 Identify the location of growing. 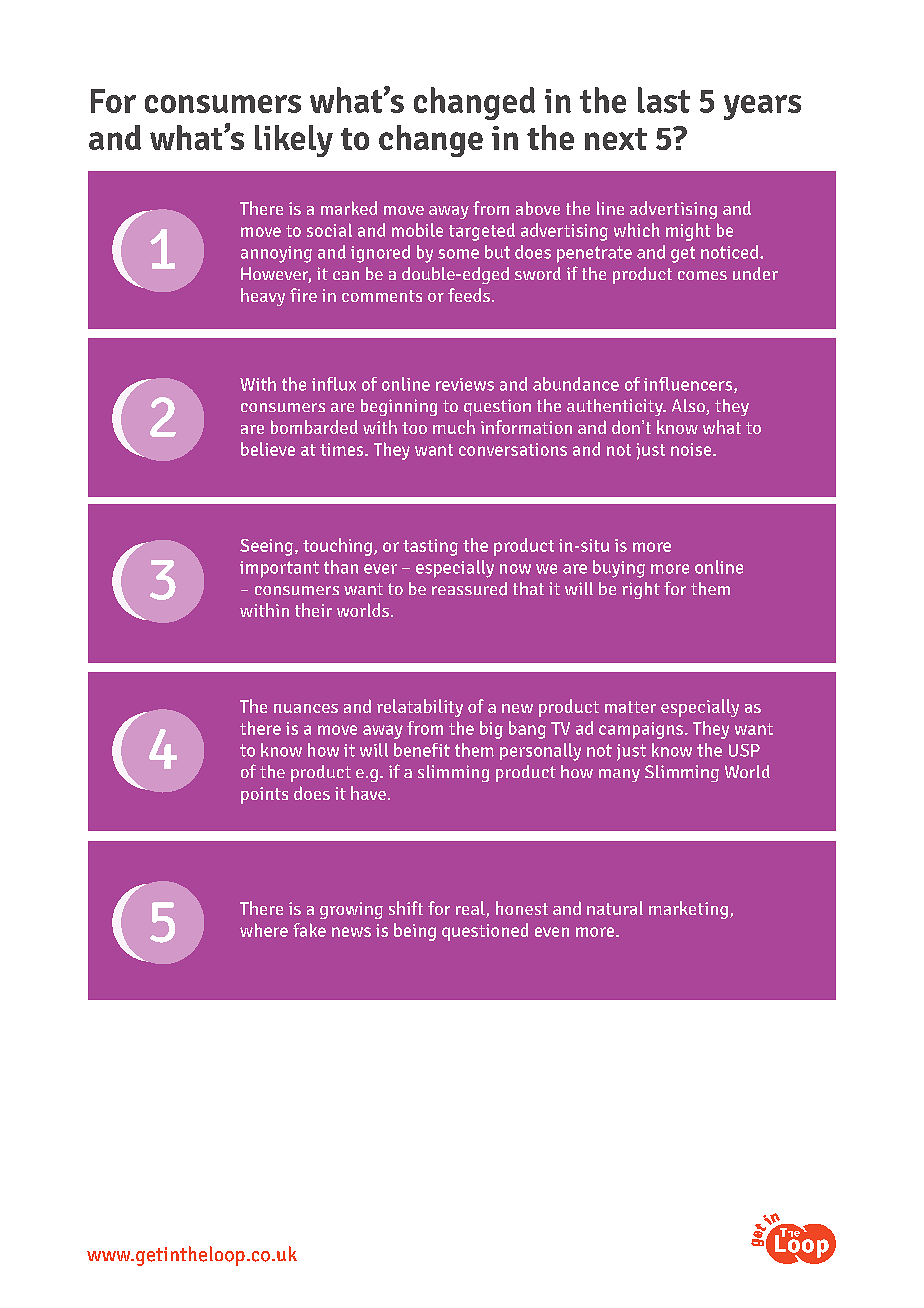
(351, 910).
